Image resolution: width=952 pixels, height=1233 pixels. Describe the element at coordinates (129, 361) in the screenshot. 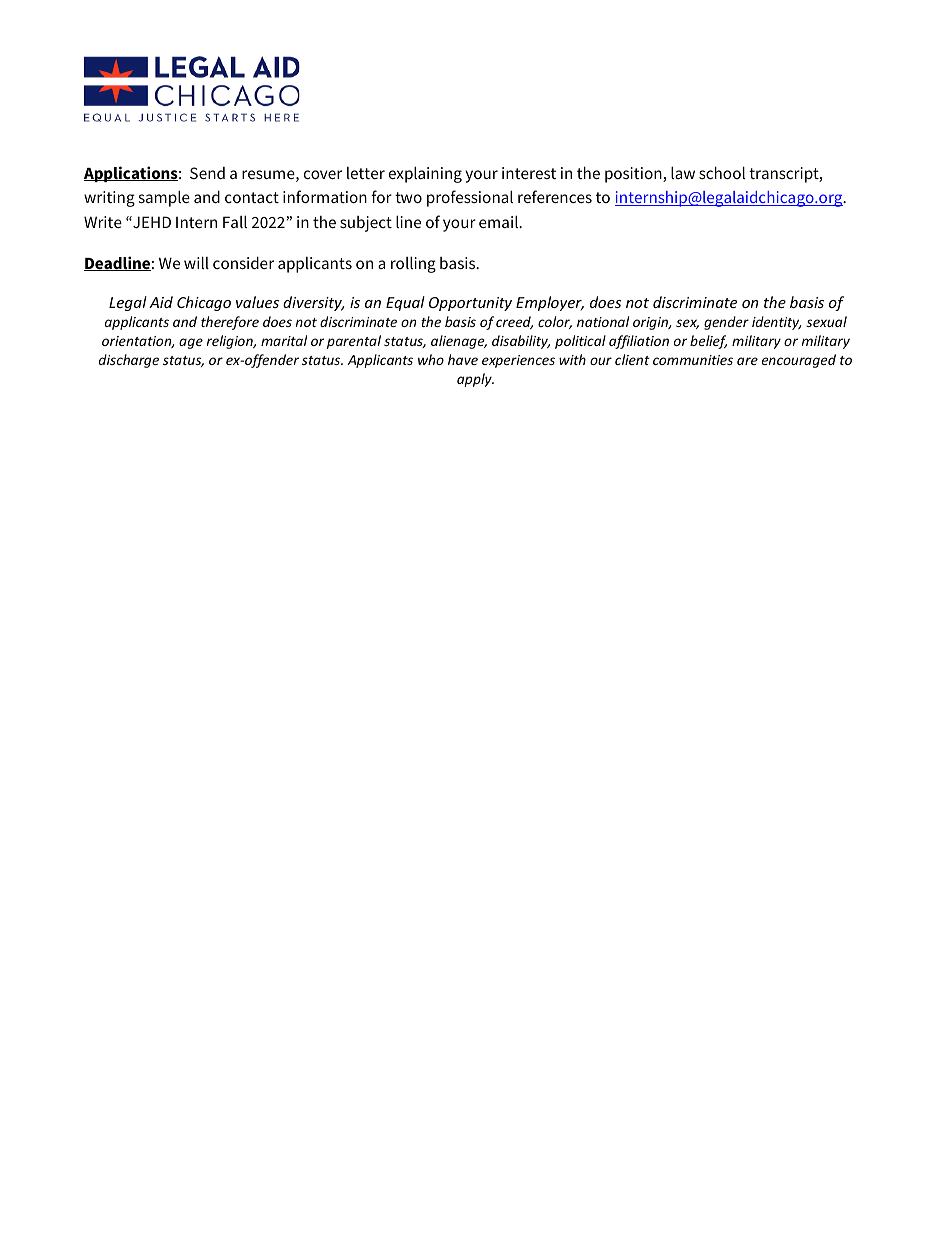

I see `discharge` at that location.
